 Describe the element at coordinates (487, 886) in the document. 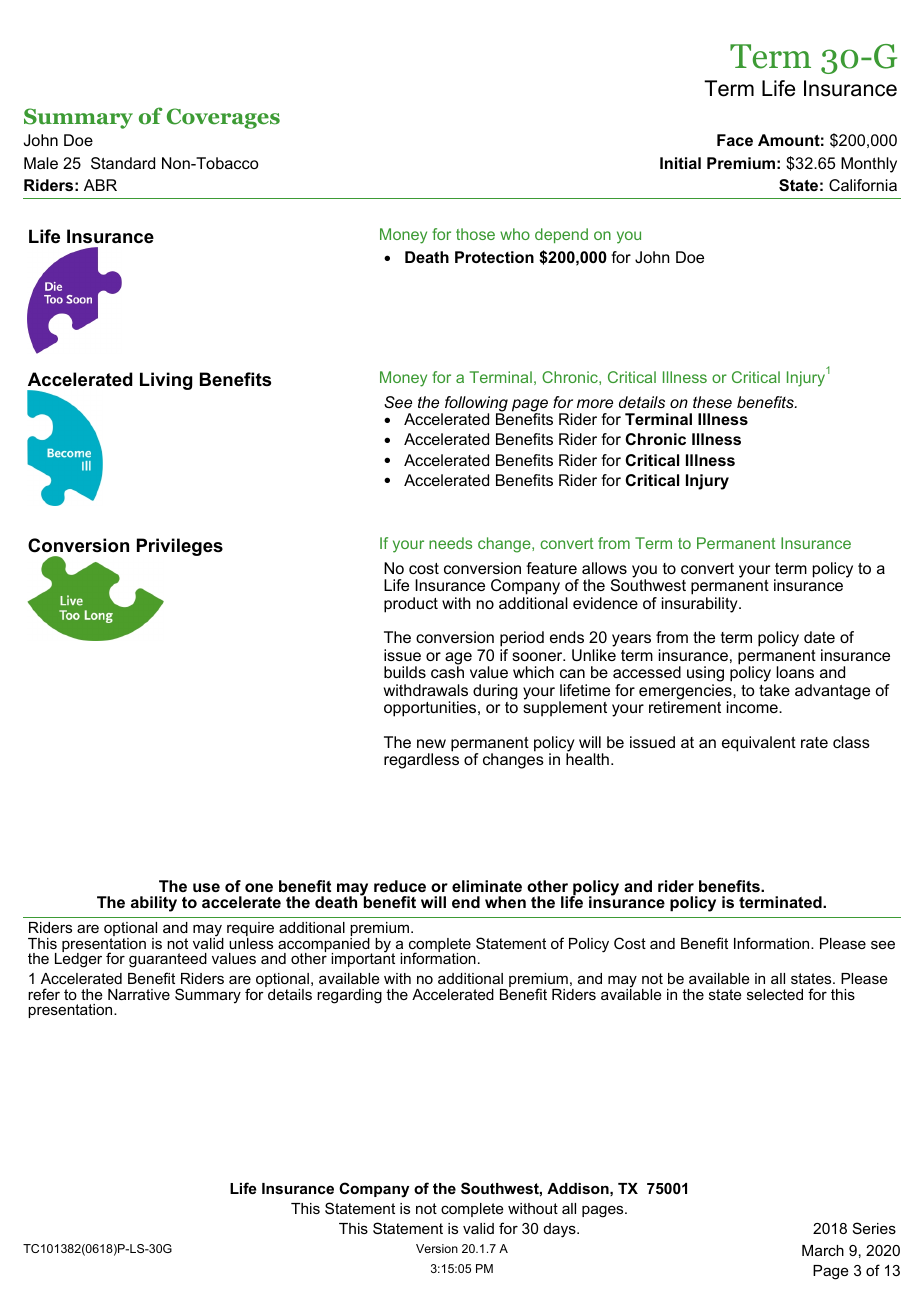

I see `eliminate` at that location.
